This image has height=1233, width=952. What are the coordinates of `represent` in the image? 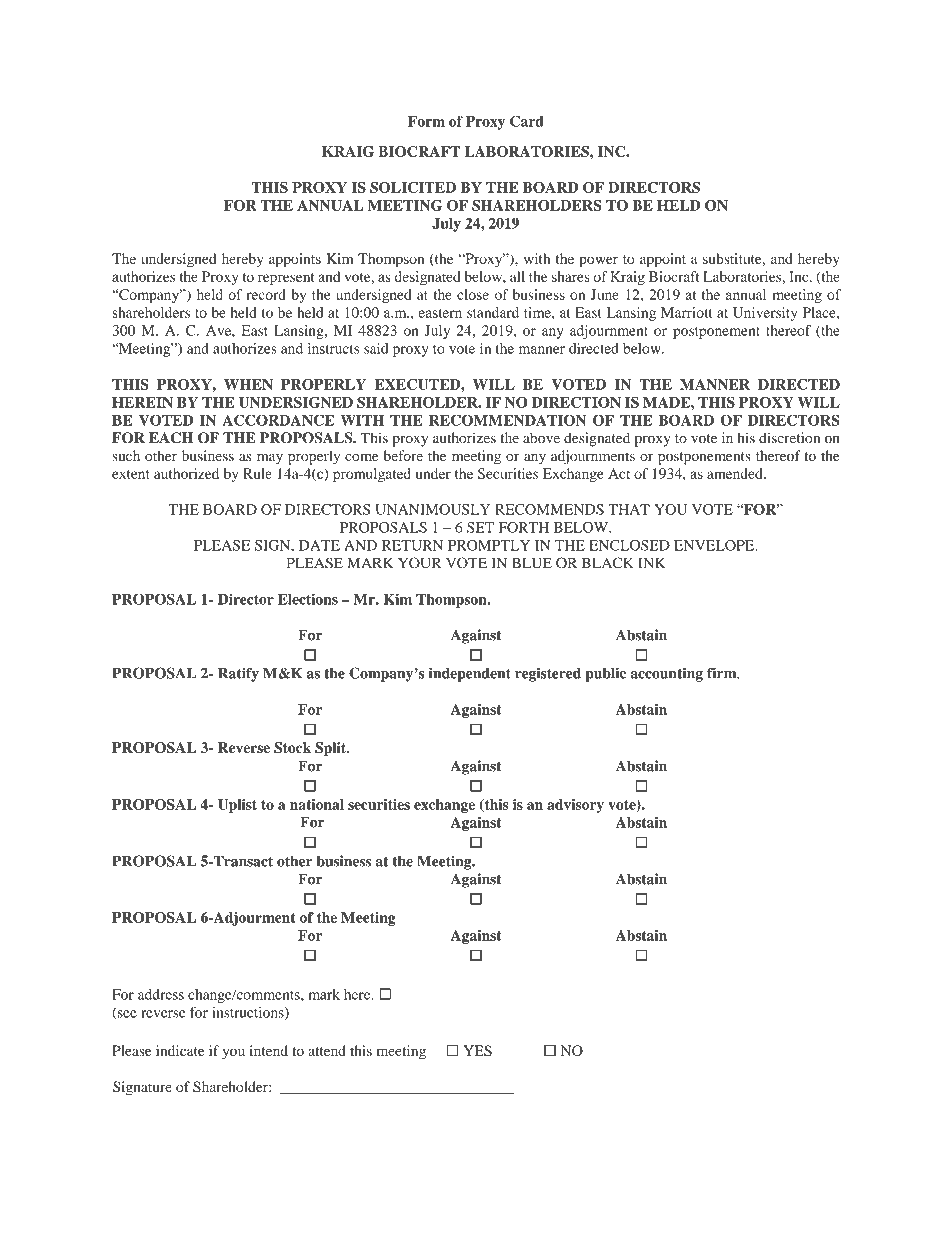 It's located at (286, 279).
